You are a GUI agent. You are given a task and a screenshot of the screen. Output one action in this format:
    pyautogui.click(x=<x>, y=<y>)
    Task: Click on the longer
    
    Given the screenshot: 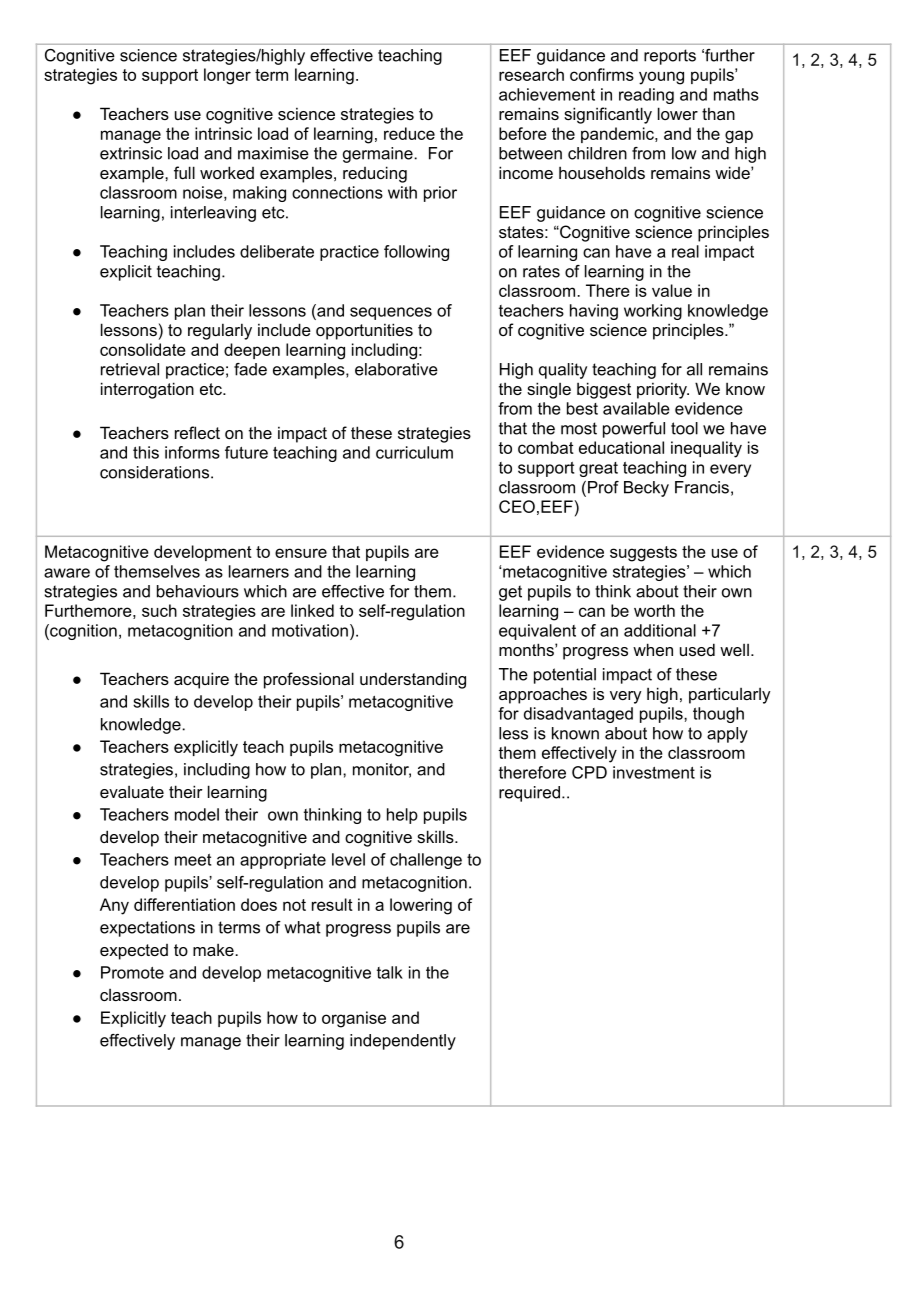 What is the action you would take?
    pyautogui.click(x=227, y=76)
